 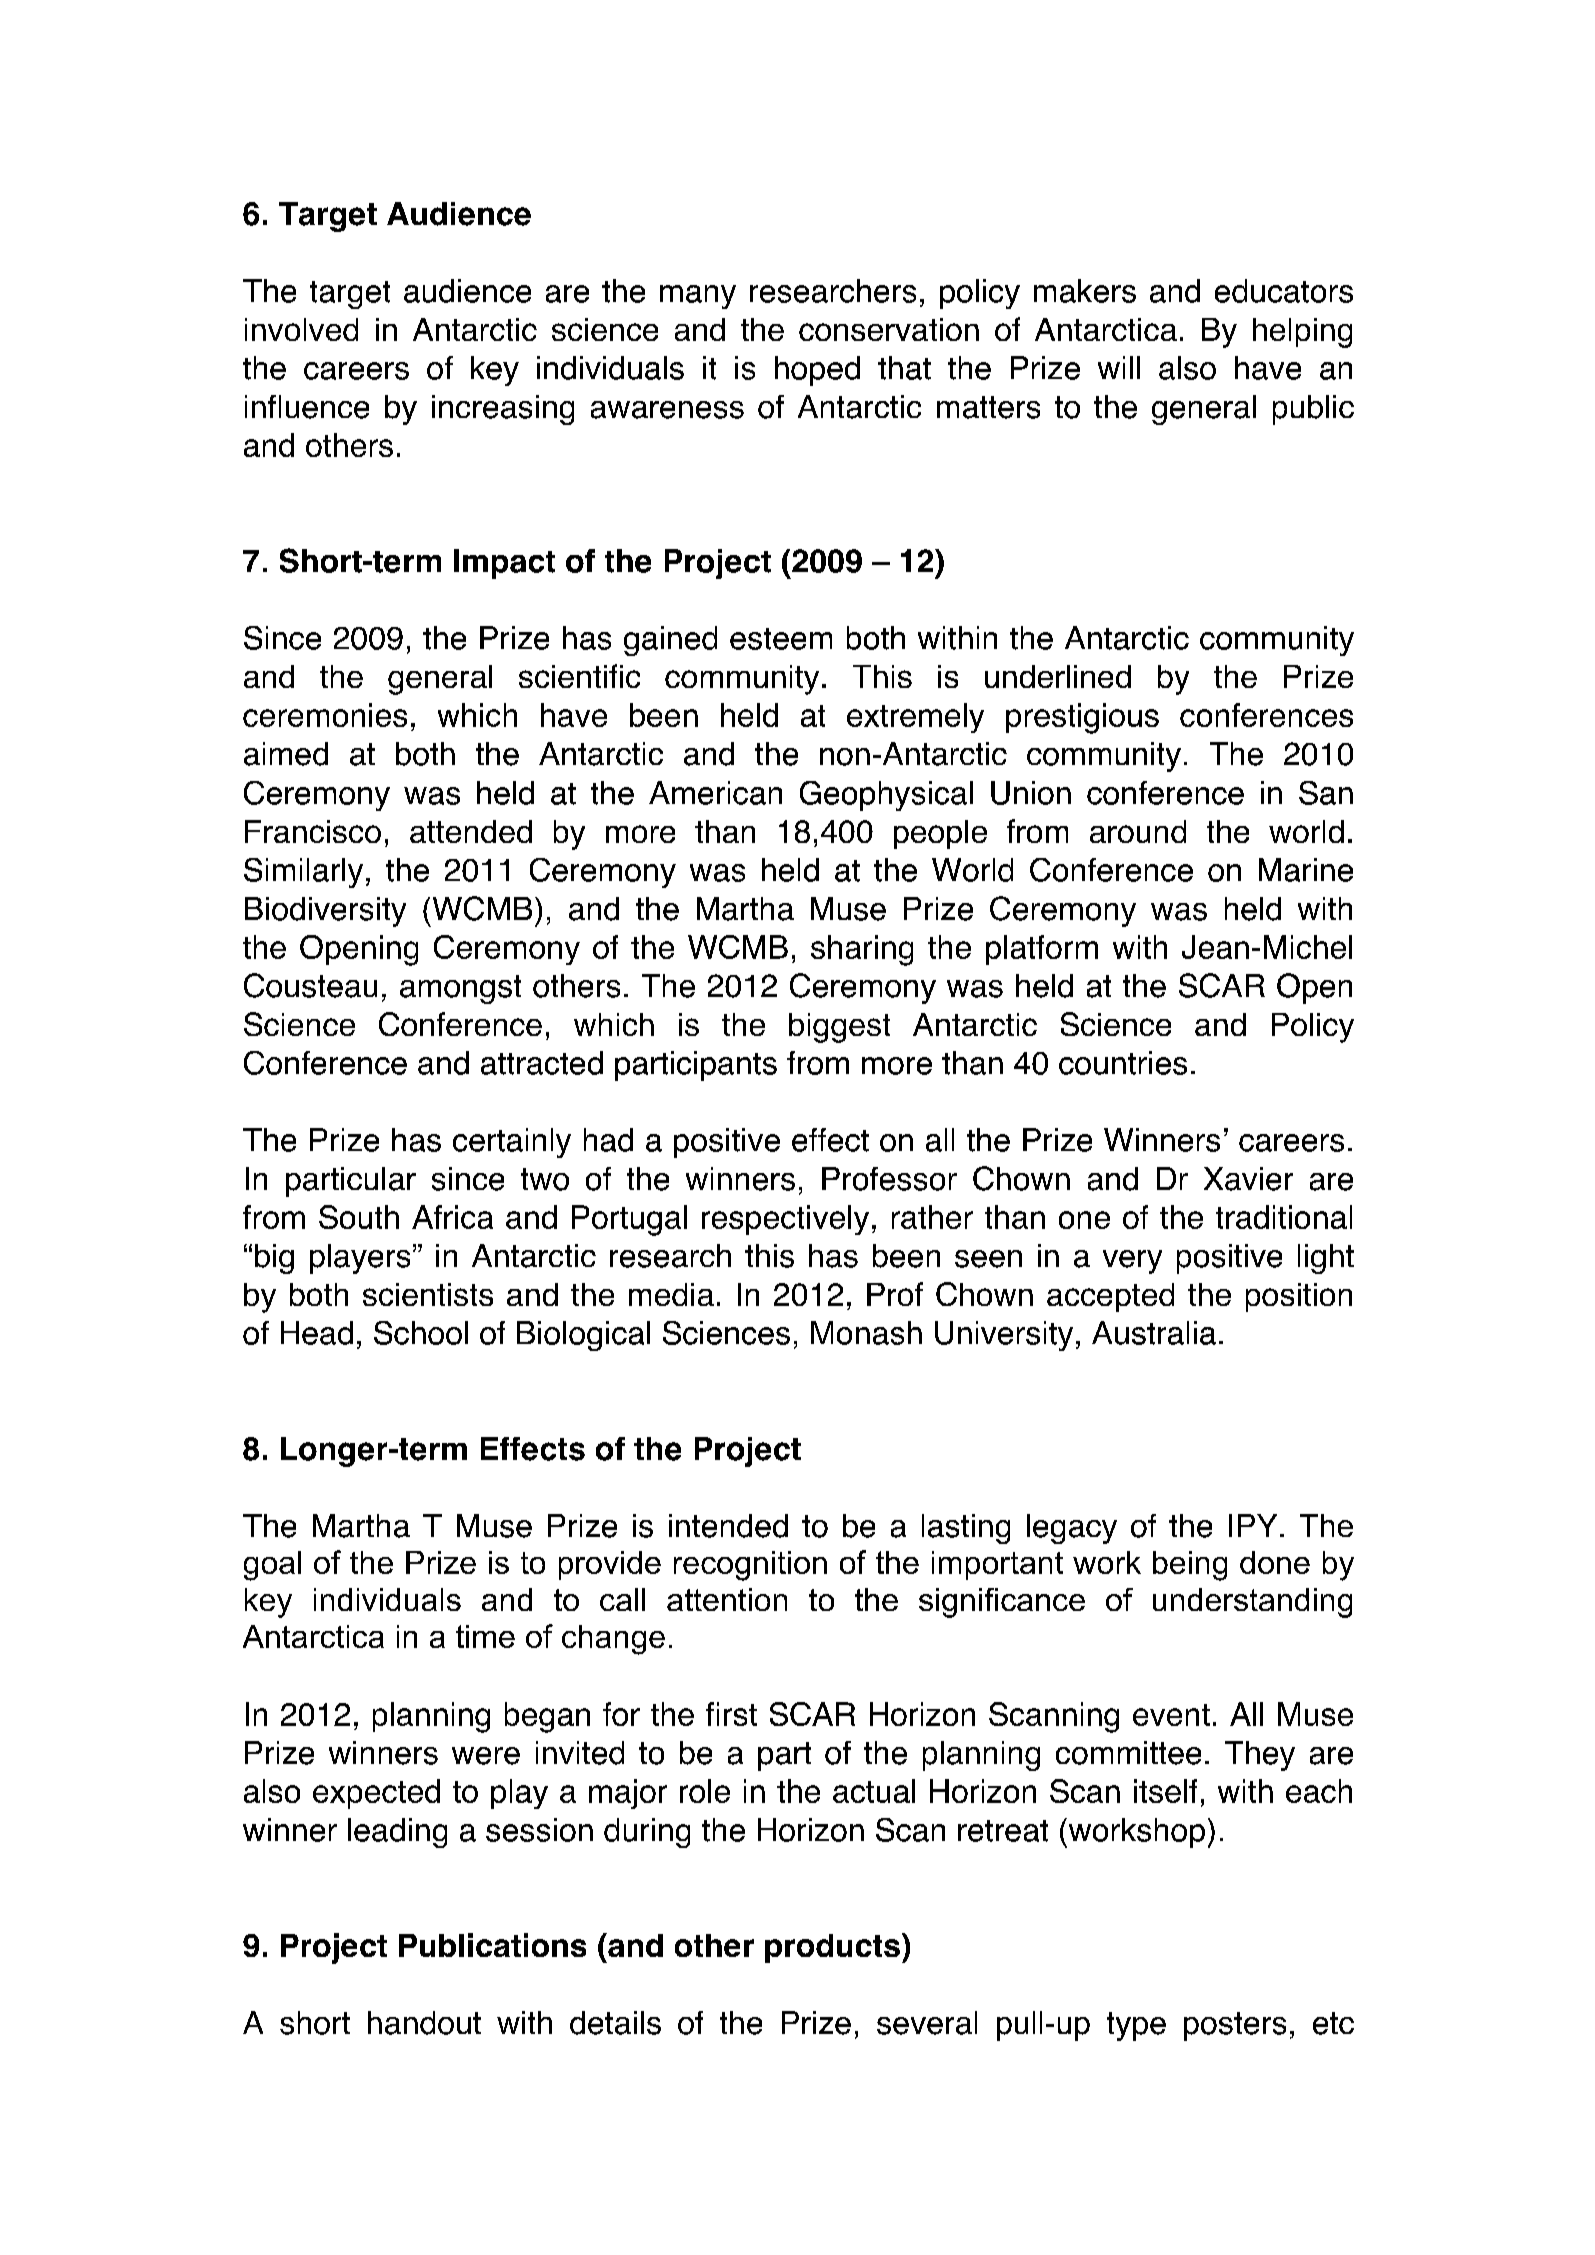 I want to click on products, so click(x=832, y=1948).
